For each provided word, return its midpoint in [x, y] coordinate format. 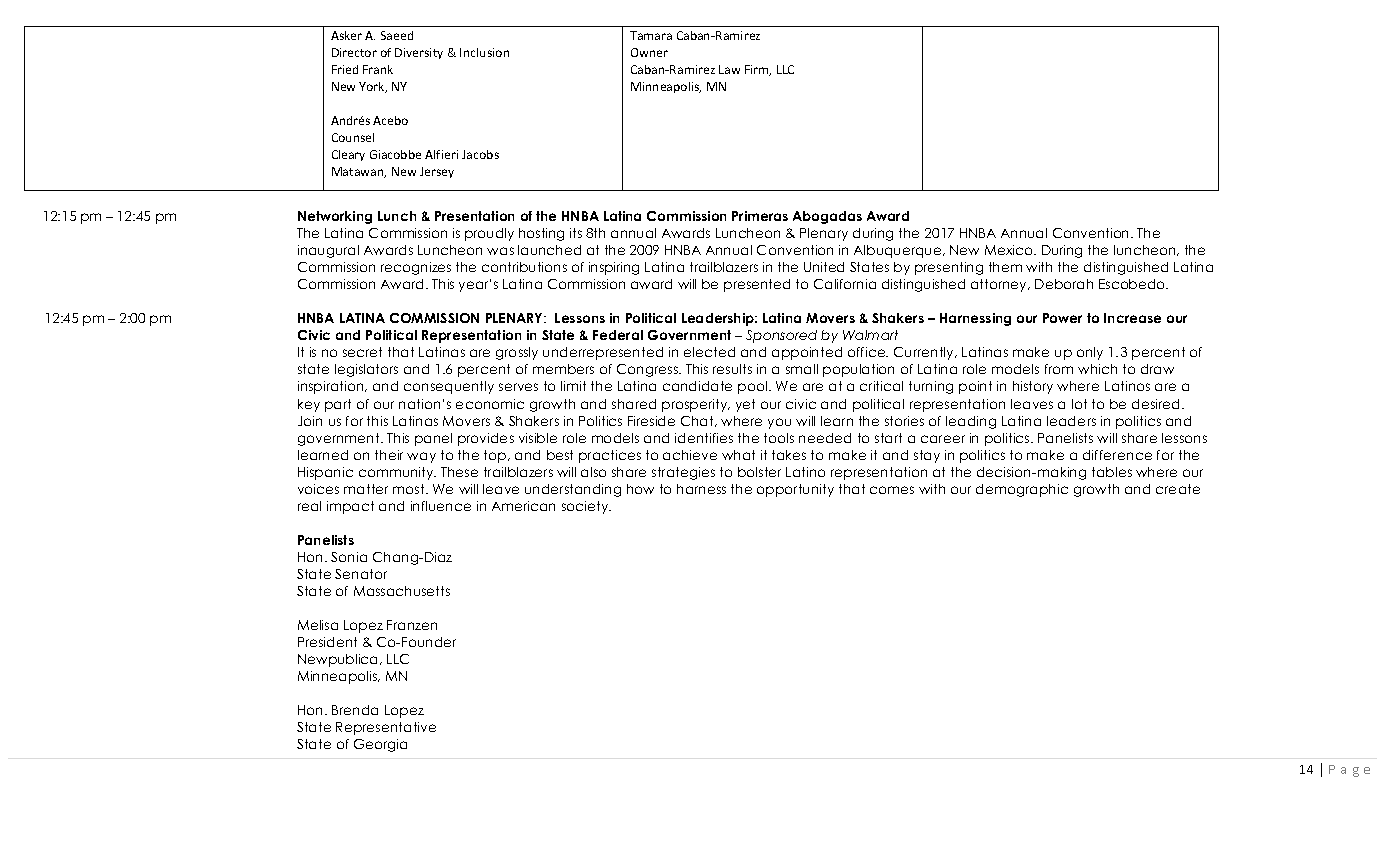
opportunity [795, 490]
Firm [758, 70]
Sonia [349, 557]
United [824, 267]
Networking [335, 217]
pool [754, 387]
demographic [1022, 490]
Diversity [419, 53]
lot [1079, 404]
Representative [386, 728]
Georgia [380, 745]
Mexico [1010, 250]
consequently [449, 387]
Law [729, 69]
